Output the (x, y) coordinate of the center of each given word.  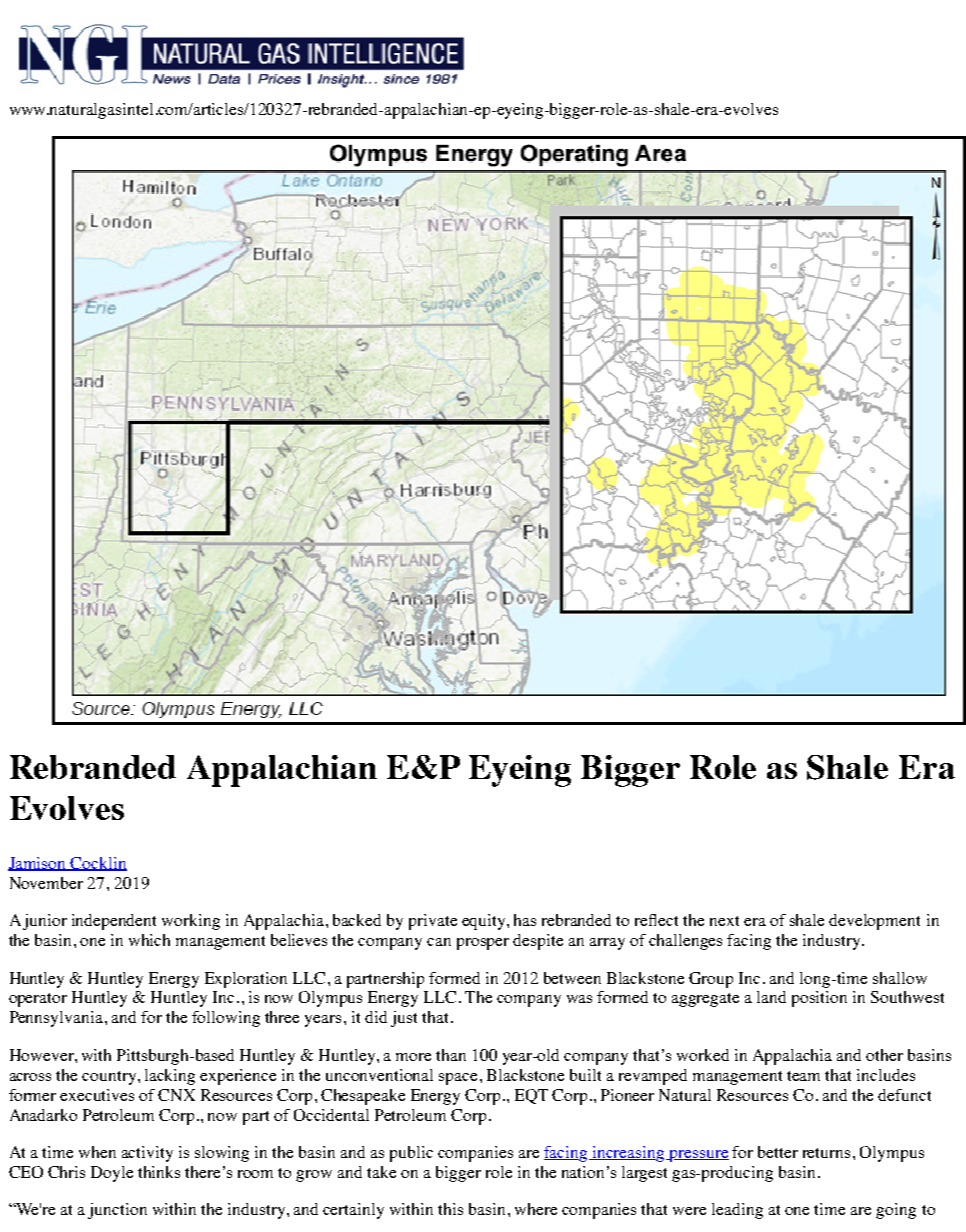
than (451, 1055)
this (450, 1209)
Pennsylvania (56, 1019)
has (525, 920)
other (884, 1055)
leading (737, 1211)
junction (117, 1211)
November (46, 883)
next (724, 921)
